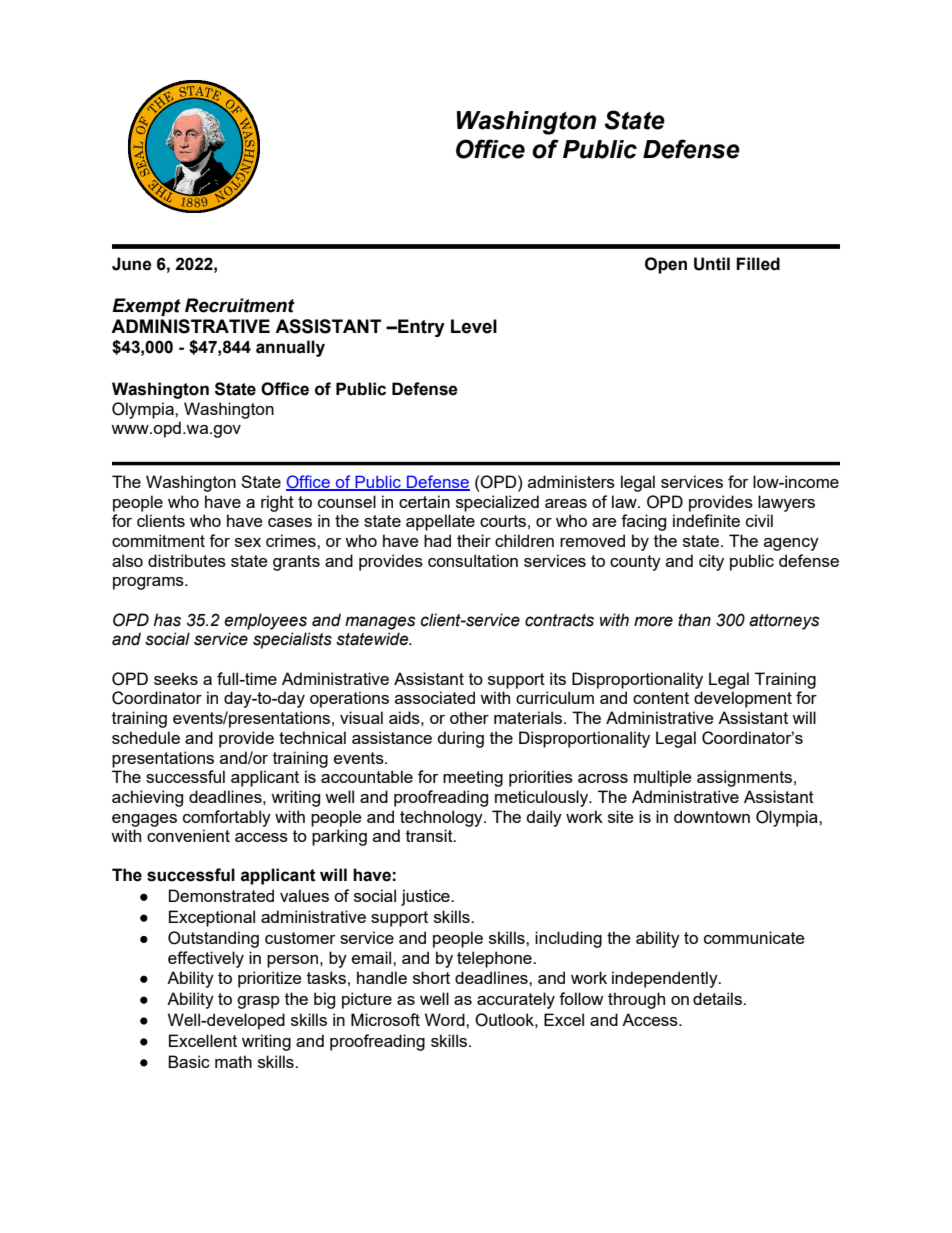  Describe the element at coordinates (743, 699) in the document. I see `development` at that location.
